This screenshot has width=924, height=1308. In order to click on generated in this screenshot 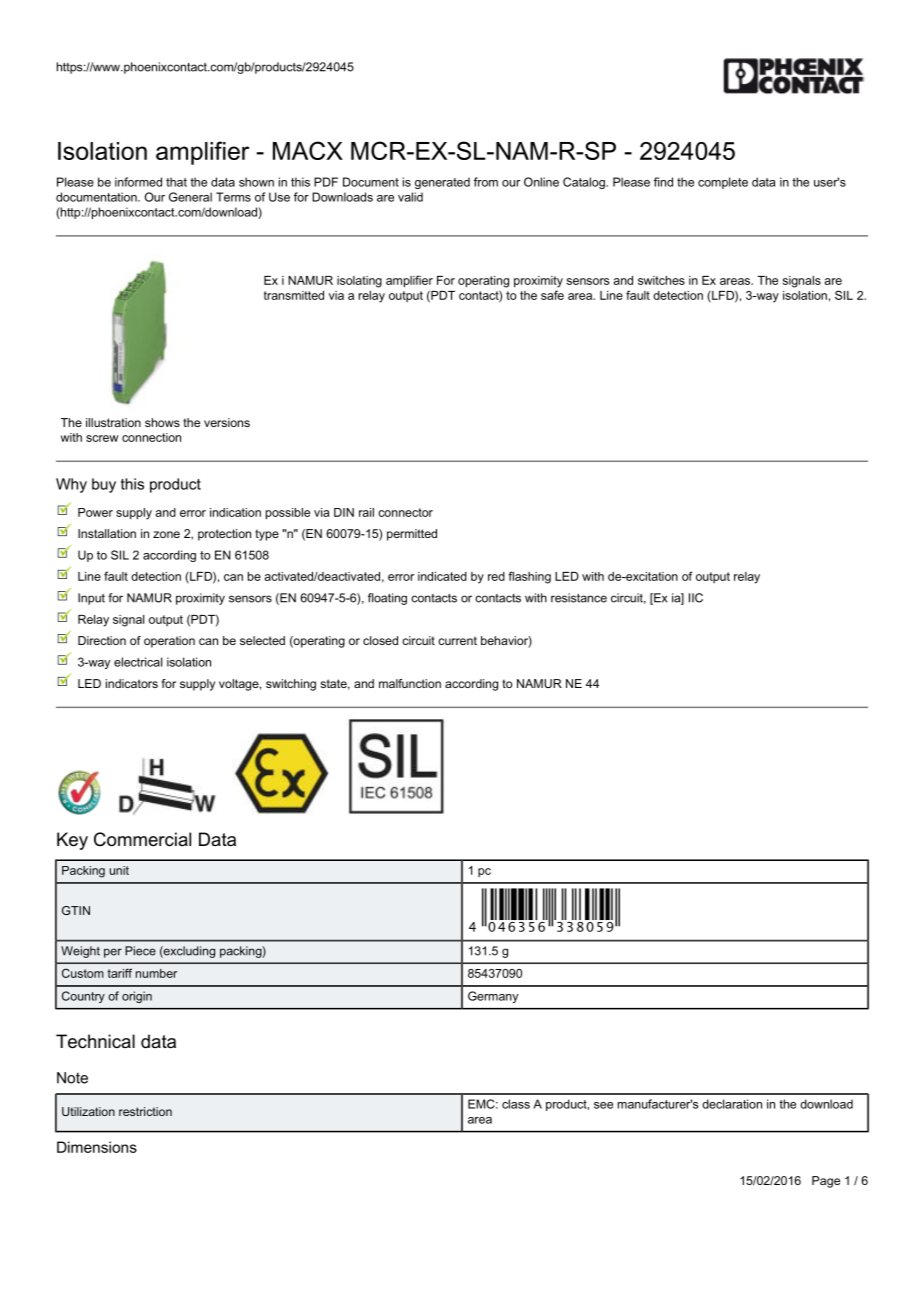, I will do `click(442, 183)`.
